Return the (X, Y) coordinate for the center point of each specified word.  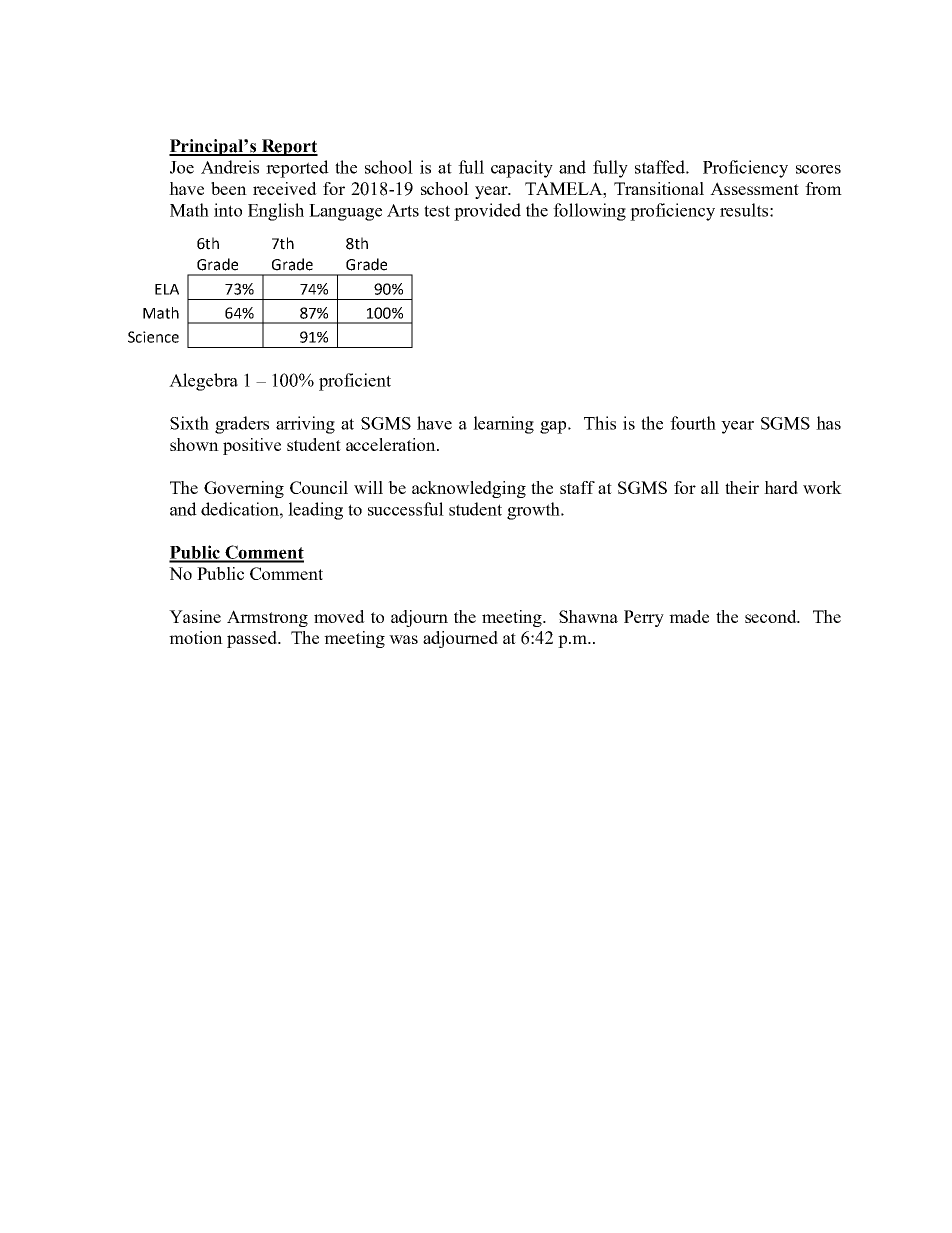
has (828, 423)
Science (153, 337)
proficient (355, 382)
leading (315, 511)
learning (503, 425)
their (742, 487)
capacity (522, 169)
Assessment (754, 188)
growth (534, 511)
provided (487, 212)
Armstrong (267, 618)
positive (252, 446)
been (229, 188)
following (589, 212)
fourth (693, 423)
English (276, 212)
